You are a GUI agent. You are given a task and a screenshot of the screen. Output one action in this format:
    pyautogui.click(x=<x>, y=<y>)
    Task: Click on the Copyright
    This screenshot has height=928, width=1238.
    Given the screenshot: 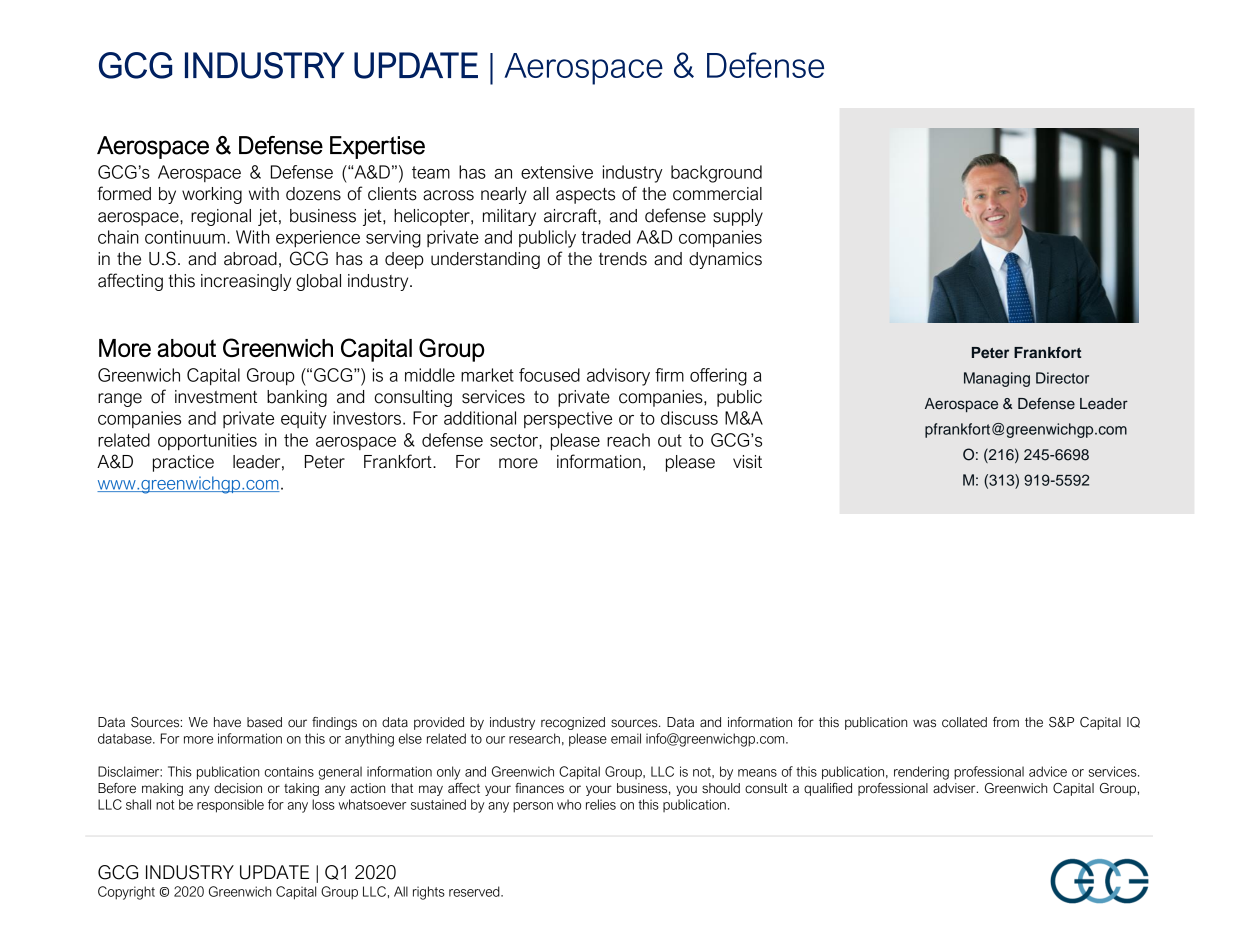 What is the action you would take?
    pyautogui.click(x=126, y=893)
